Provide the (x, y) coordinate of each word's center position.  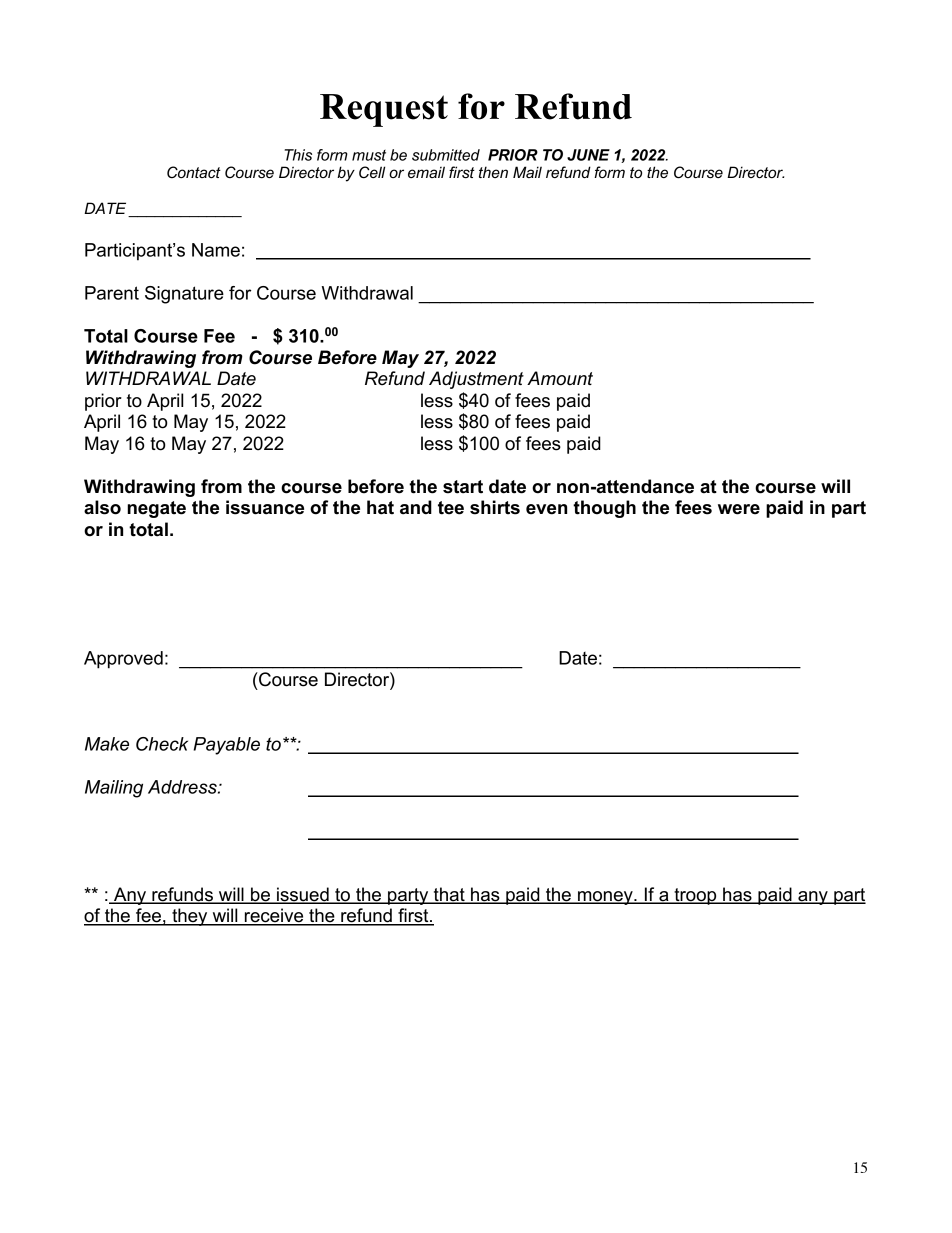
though (604, 509)
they (190, 917)
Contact (194, 172)
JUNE (588, 155)
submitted (446, 155)
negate (156, 509)
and (416, 507)
